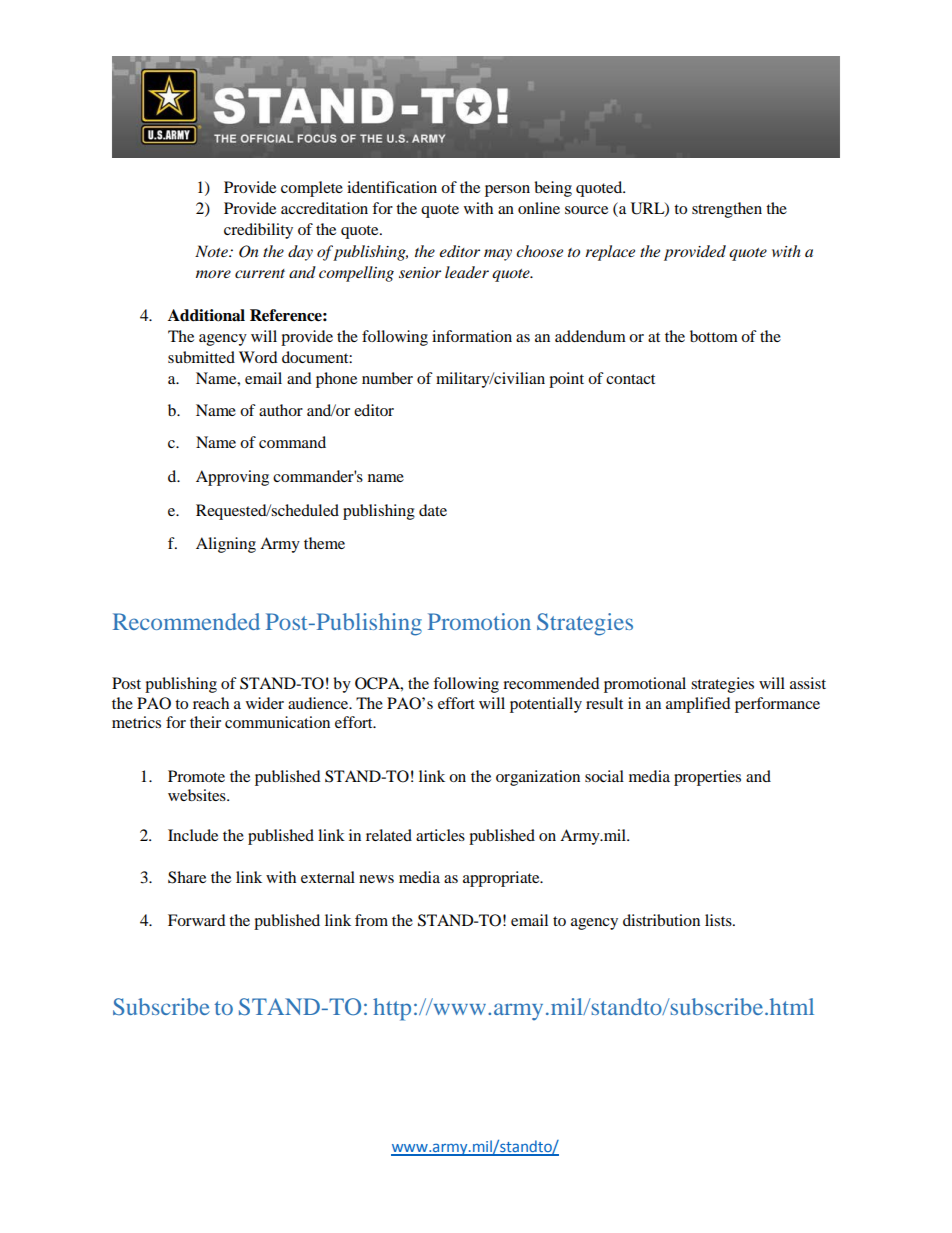 This page has width=952, height=1233. Describe the element at coordinates (472, 336) in the page. I see `information` at that location.
